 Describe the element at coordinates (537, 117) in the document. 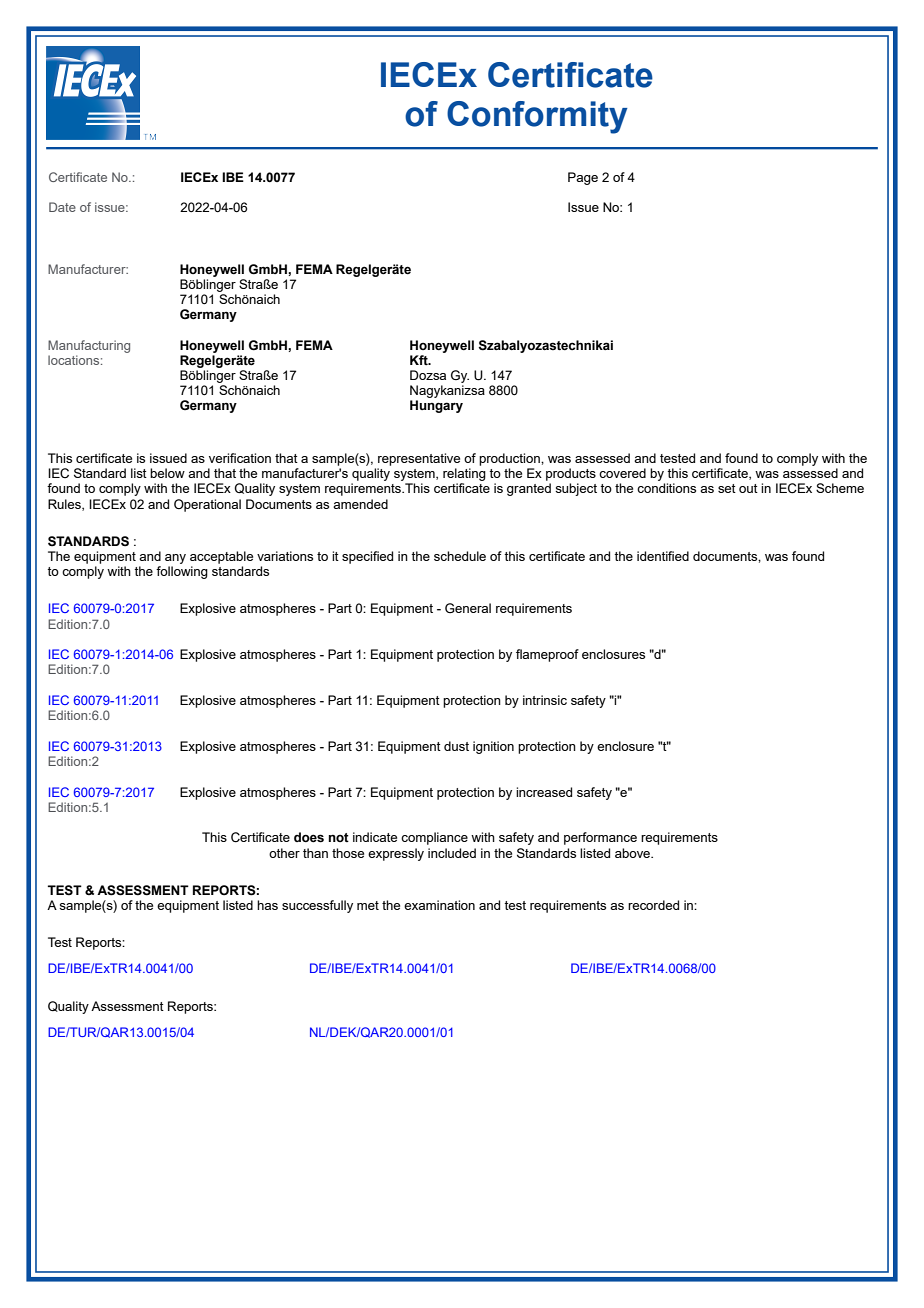

I see `Conformity` at that location.
